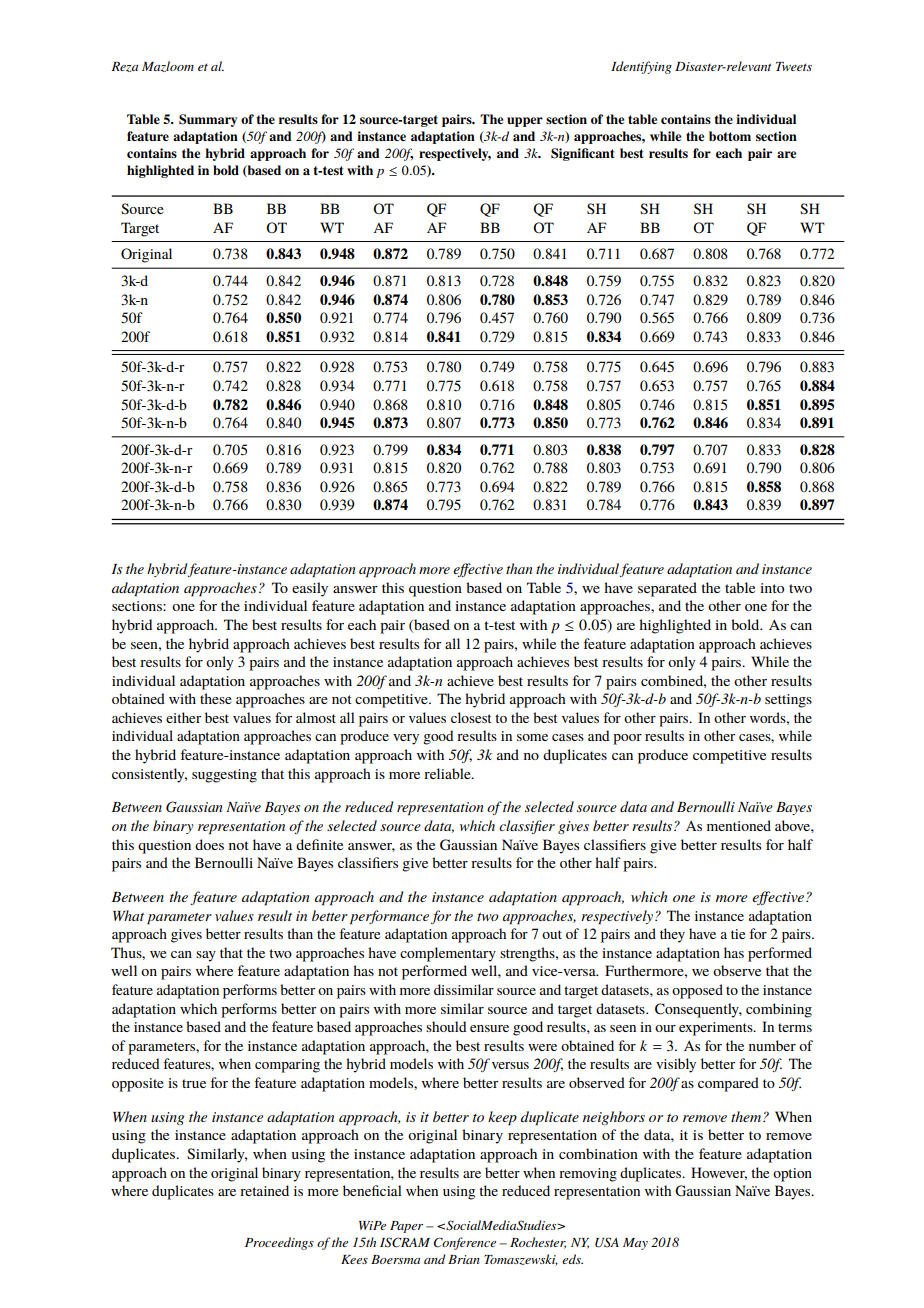 The image size is (924, 1308). I want to click on closest, so click(471, 717).
